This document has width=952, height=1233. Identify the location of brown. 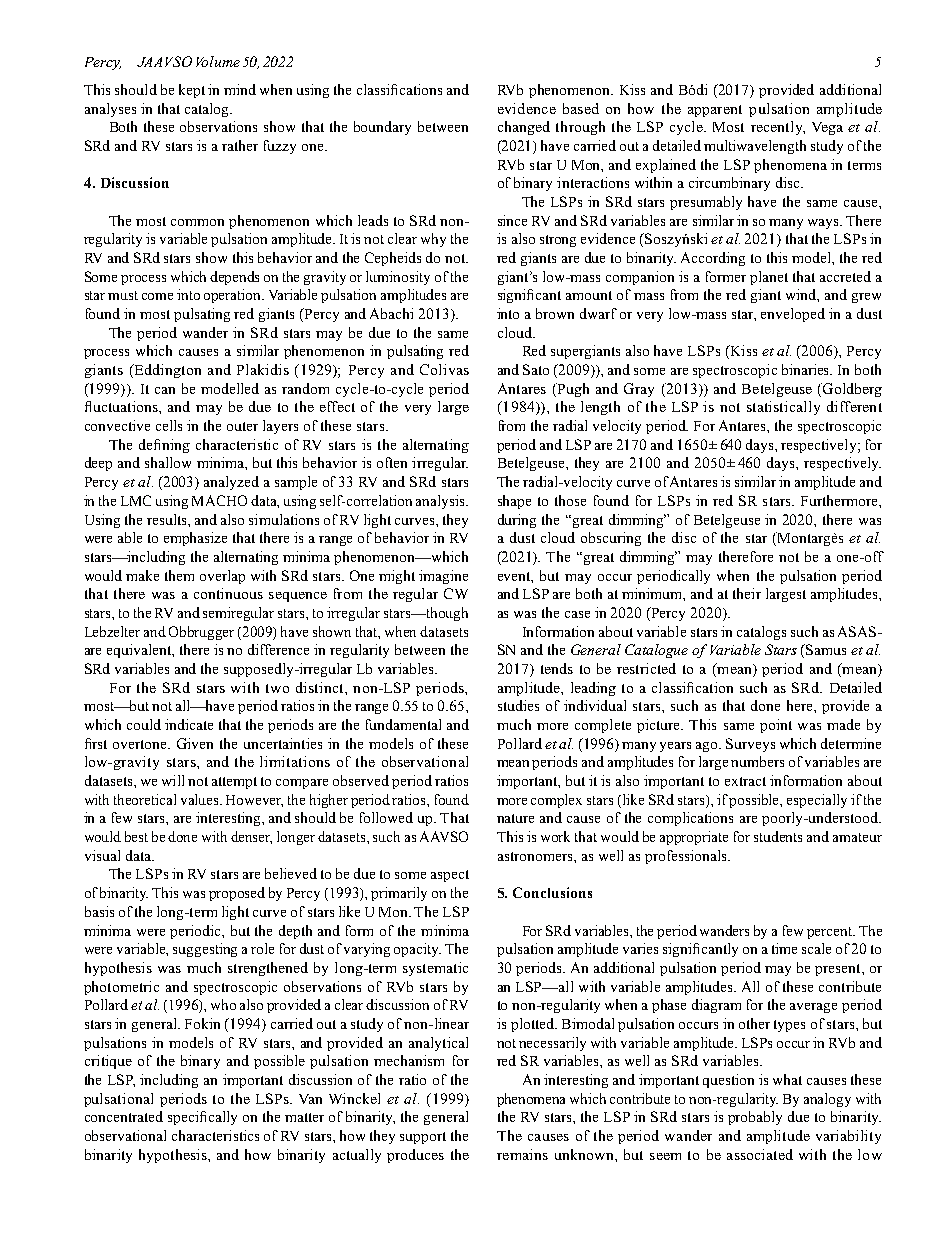
(555, 313).
